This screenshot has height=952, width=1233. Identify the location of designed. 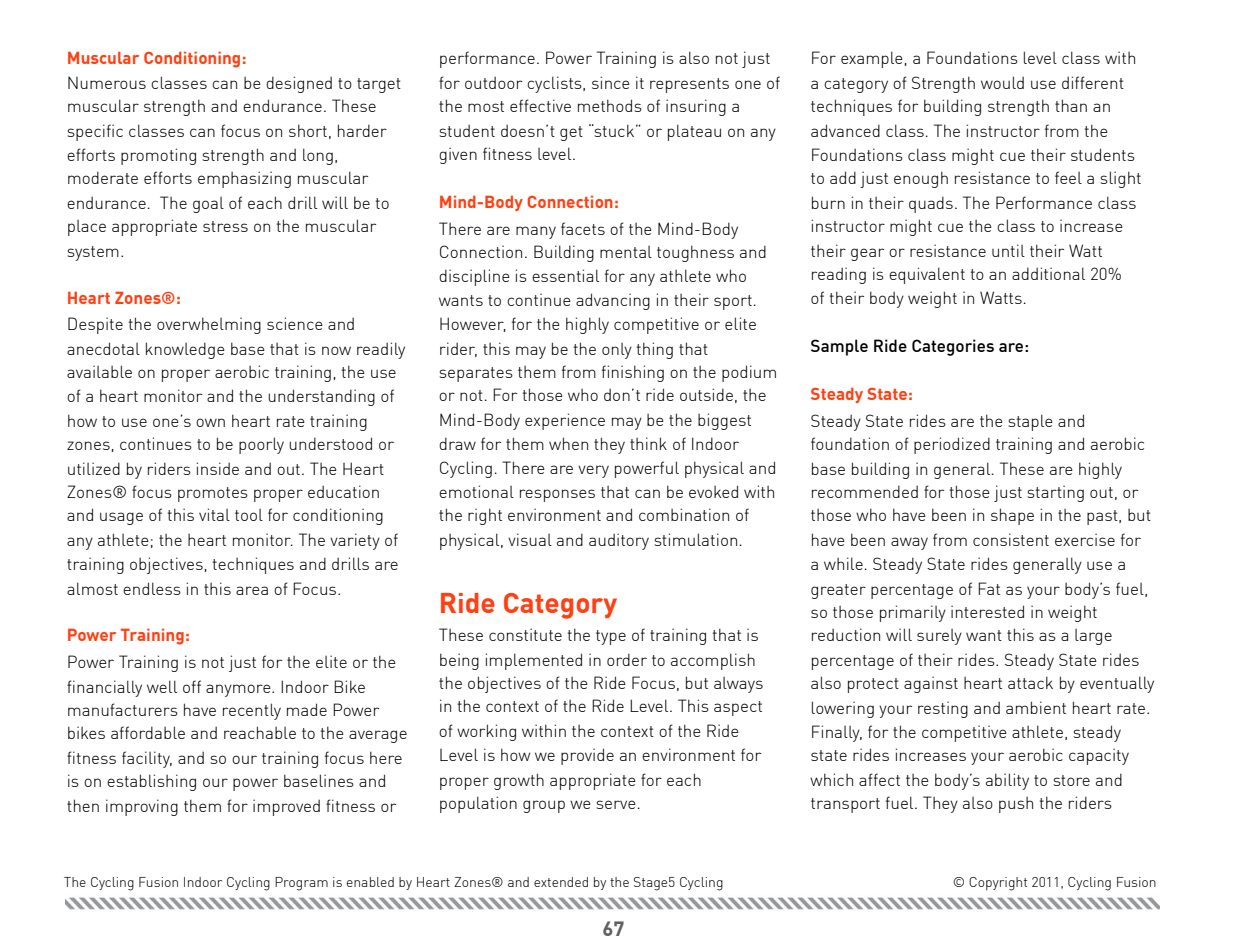
(299, 84).
